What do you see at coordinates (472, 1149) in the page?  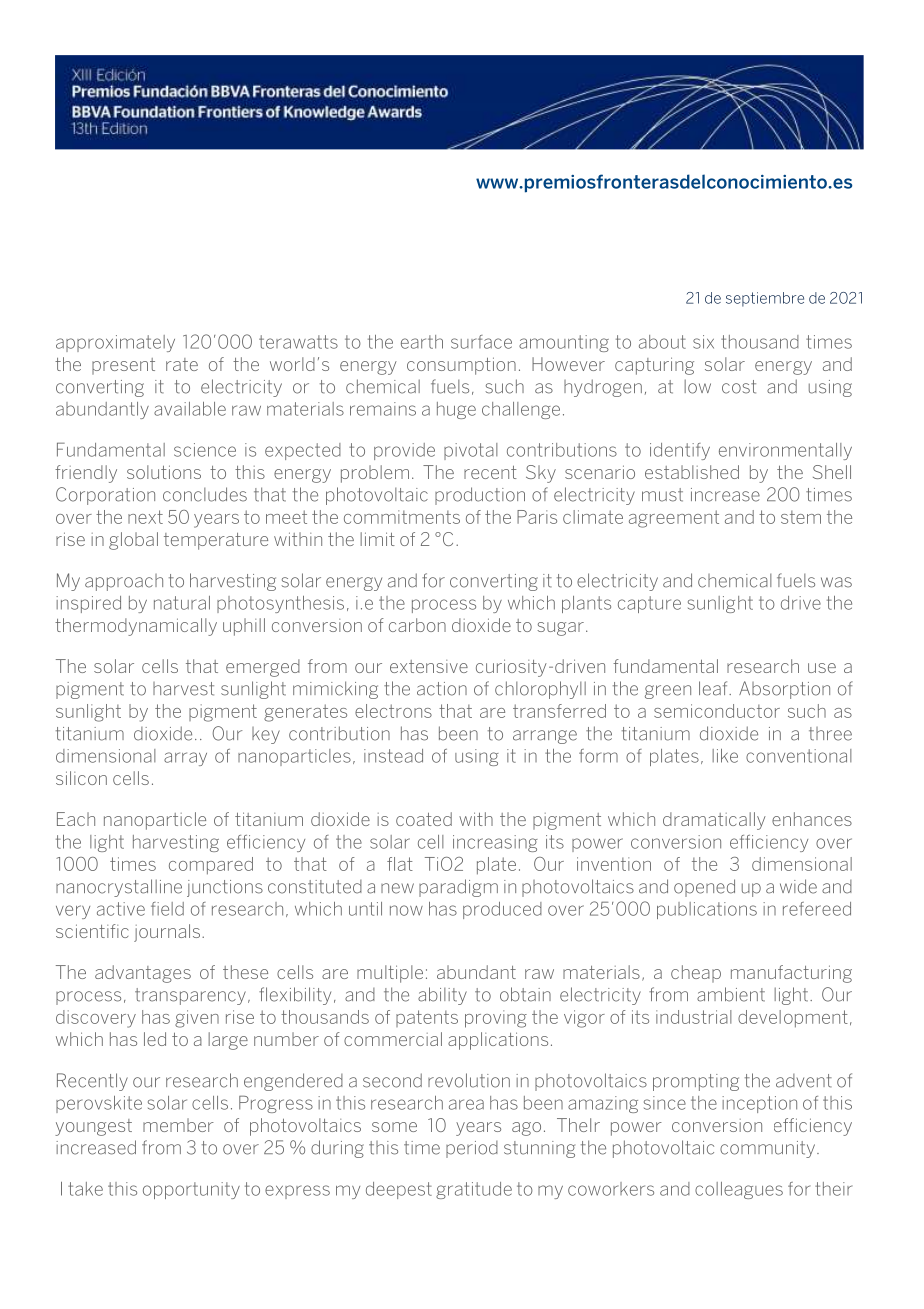 I see `period` at bounding box center [472, 1149].
